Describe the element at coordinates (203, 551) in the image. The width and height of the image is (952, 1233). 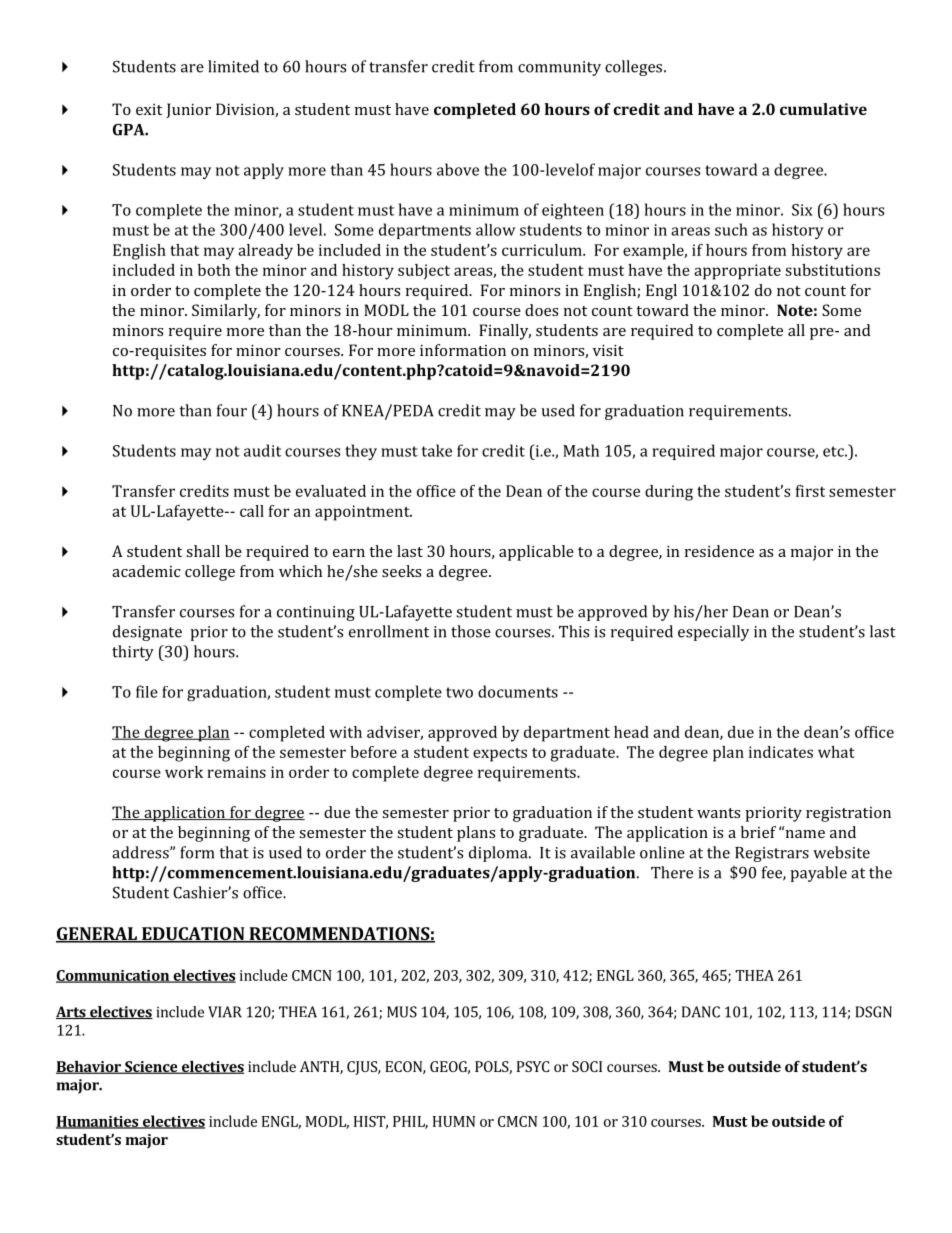
I see `shall` at that location.
